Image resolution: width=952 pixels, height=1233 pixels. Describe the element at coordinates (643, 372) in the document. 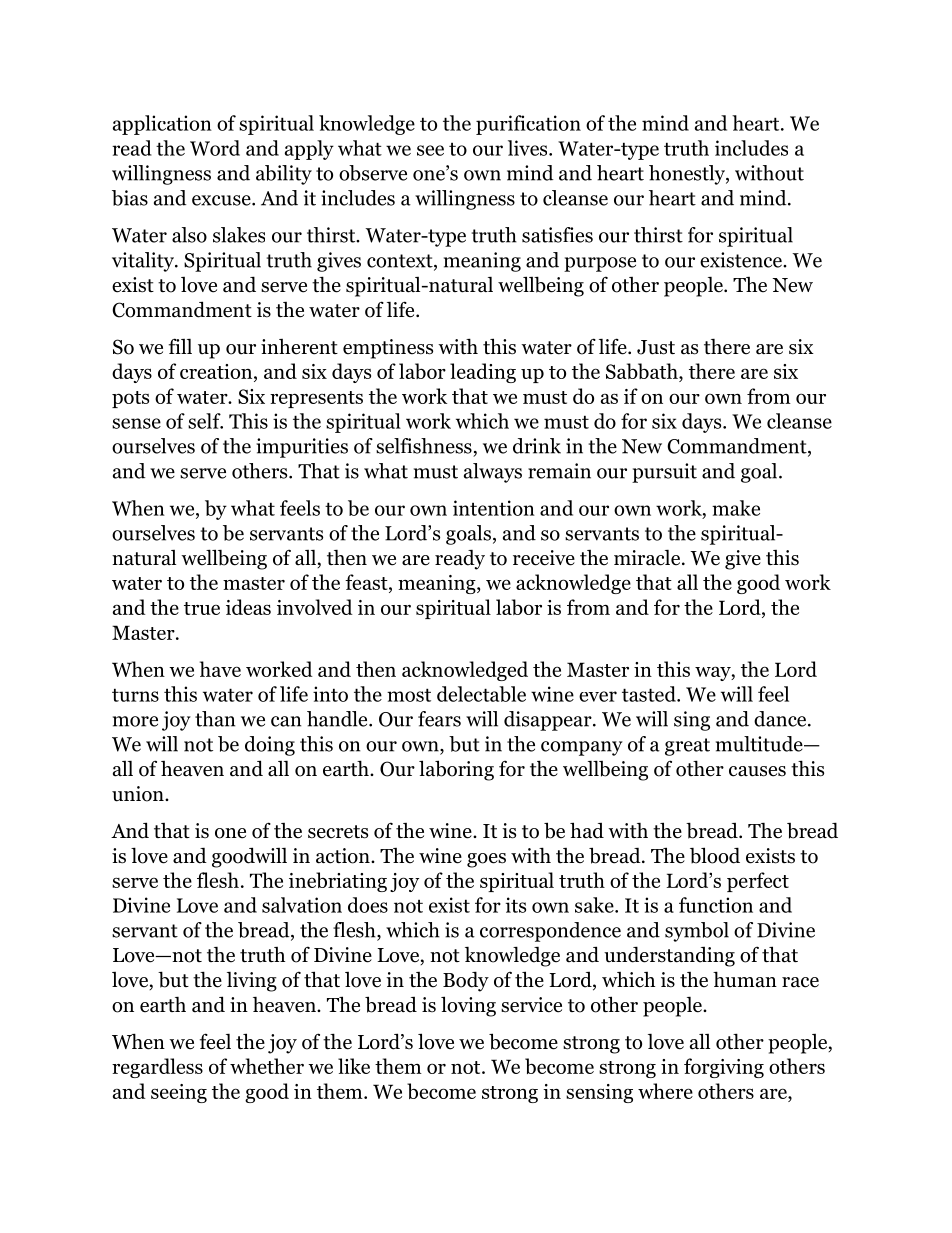

I see `Sabbath` at that location.
